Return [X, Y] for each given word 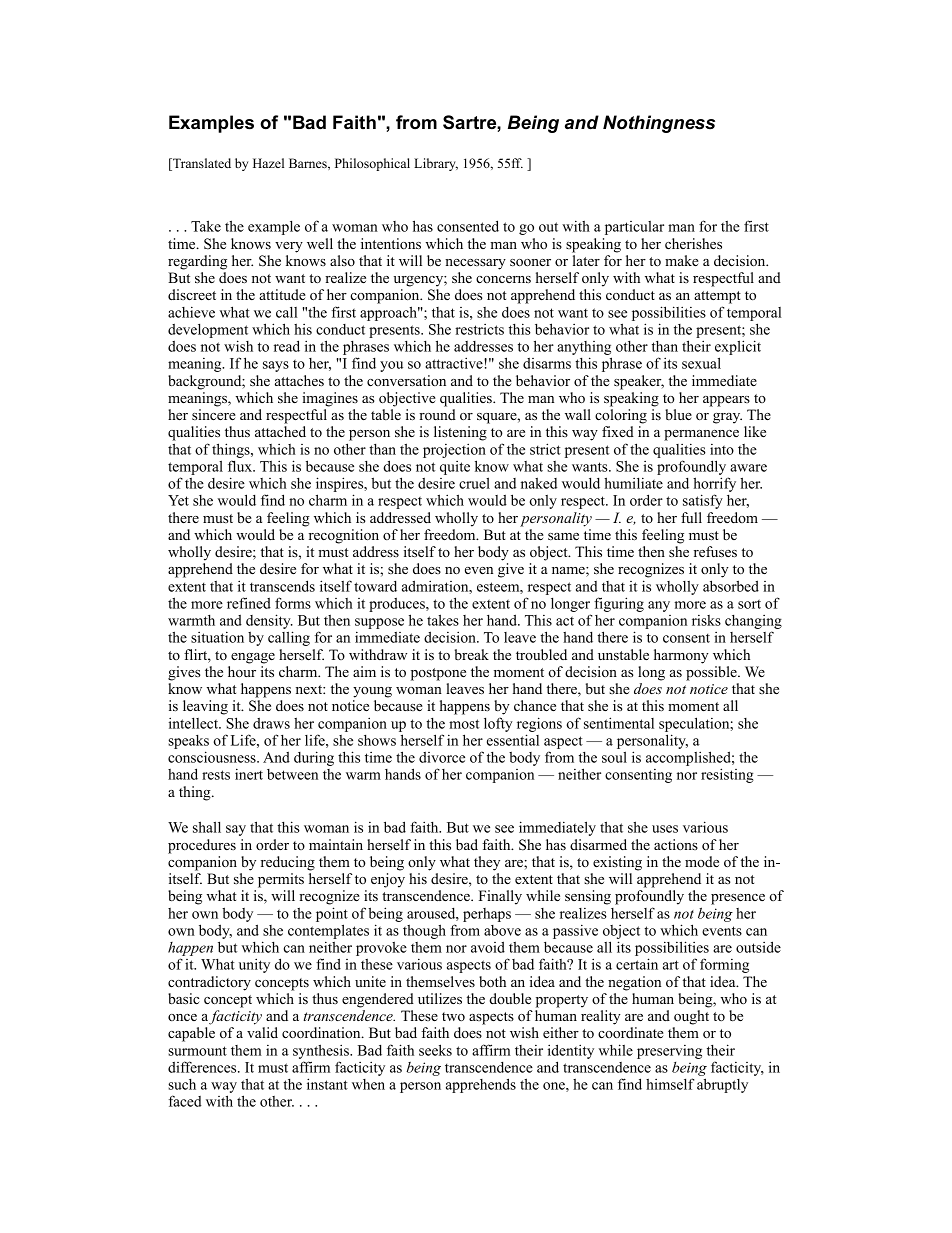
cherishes [693, 243]
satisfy [703, 501]
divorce [442, 757]
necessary [475, 264]
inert [249, 774]
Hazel [268, 163]
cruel [474, 483]
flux [241, 466]
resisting [727, 775]
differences [203, 1067]
